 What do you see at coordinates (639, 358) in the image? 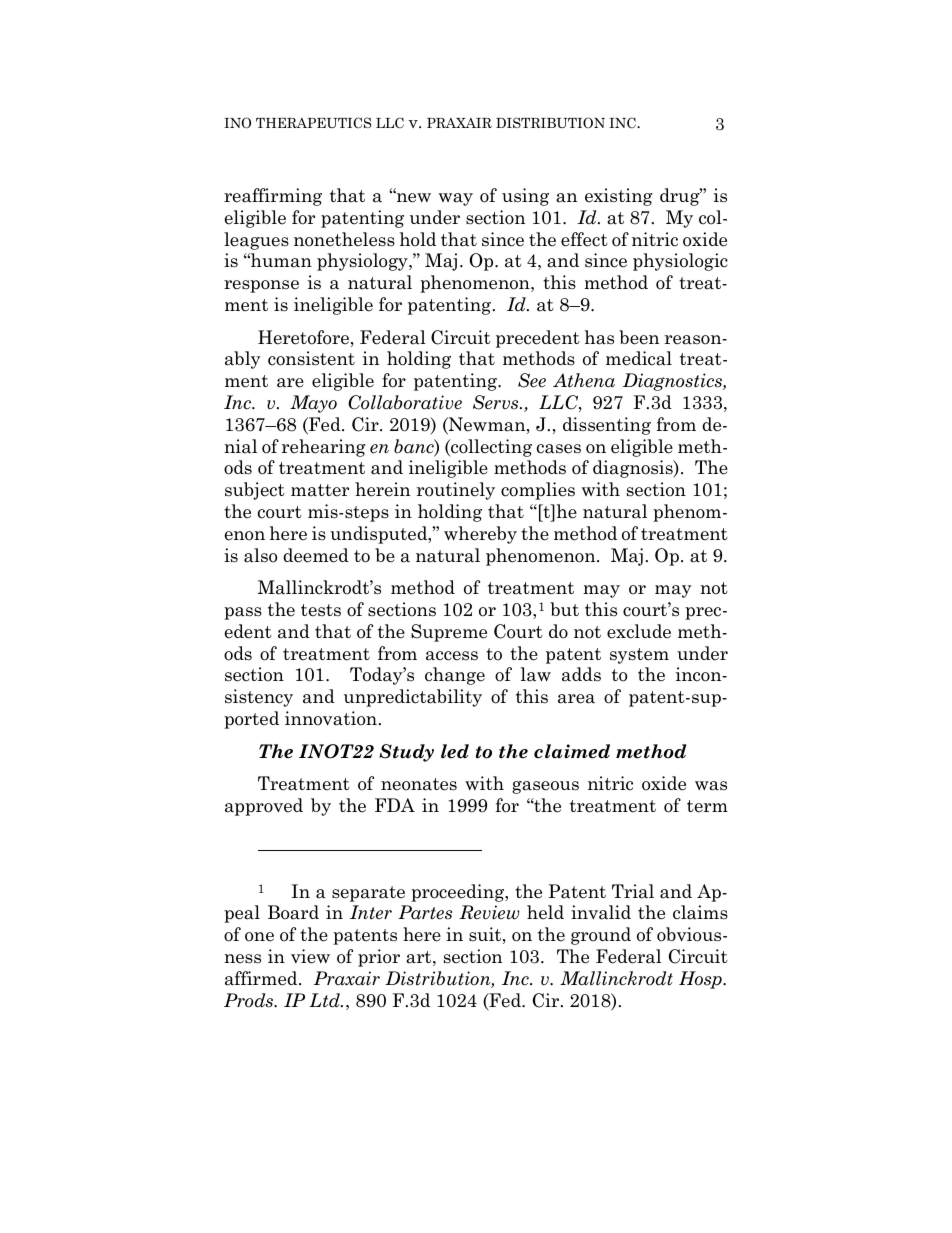
I see `medical` at bounding box center [639, 358].
